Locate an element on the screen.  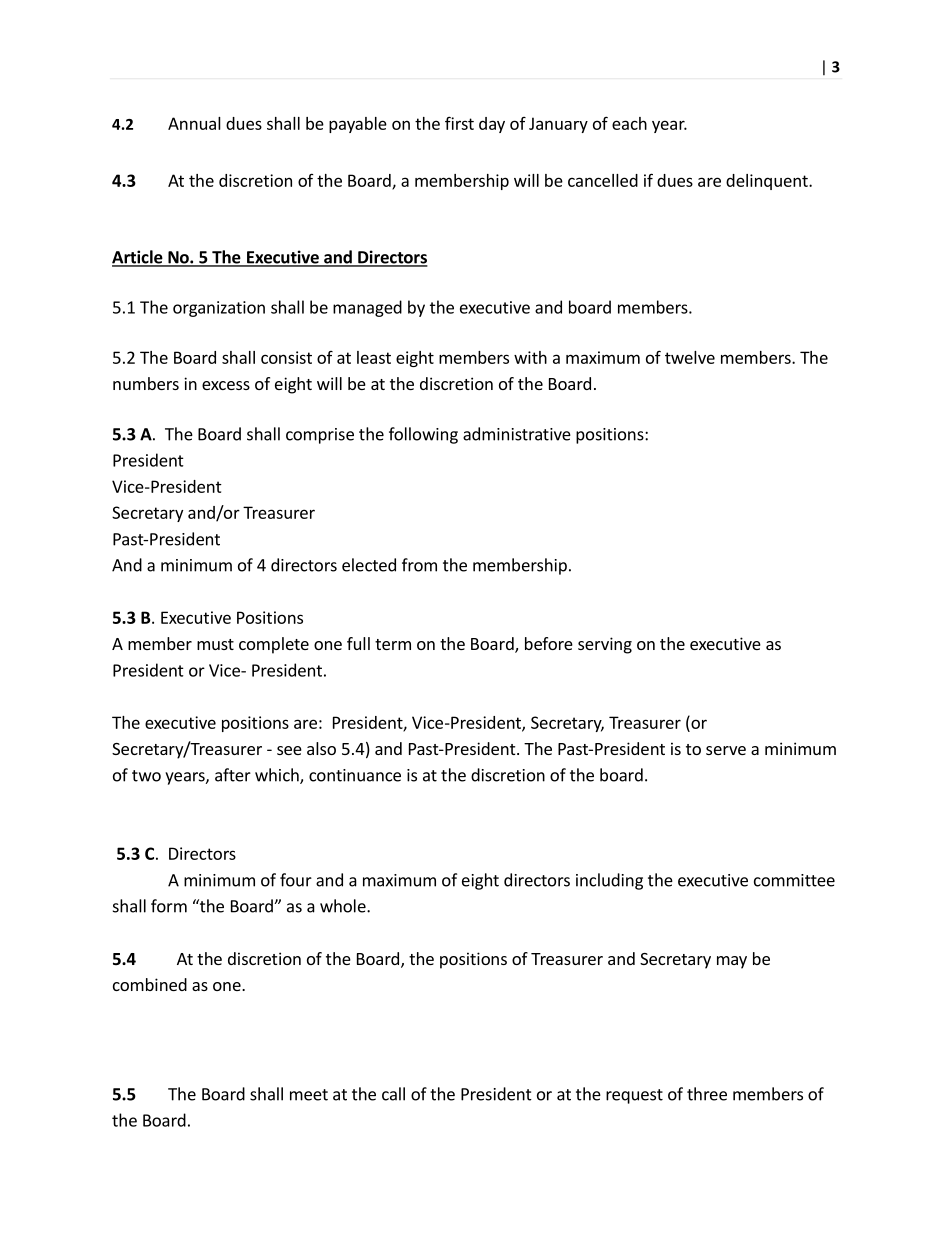
call is located at coordinates (393, 1094).
